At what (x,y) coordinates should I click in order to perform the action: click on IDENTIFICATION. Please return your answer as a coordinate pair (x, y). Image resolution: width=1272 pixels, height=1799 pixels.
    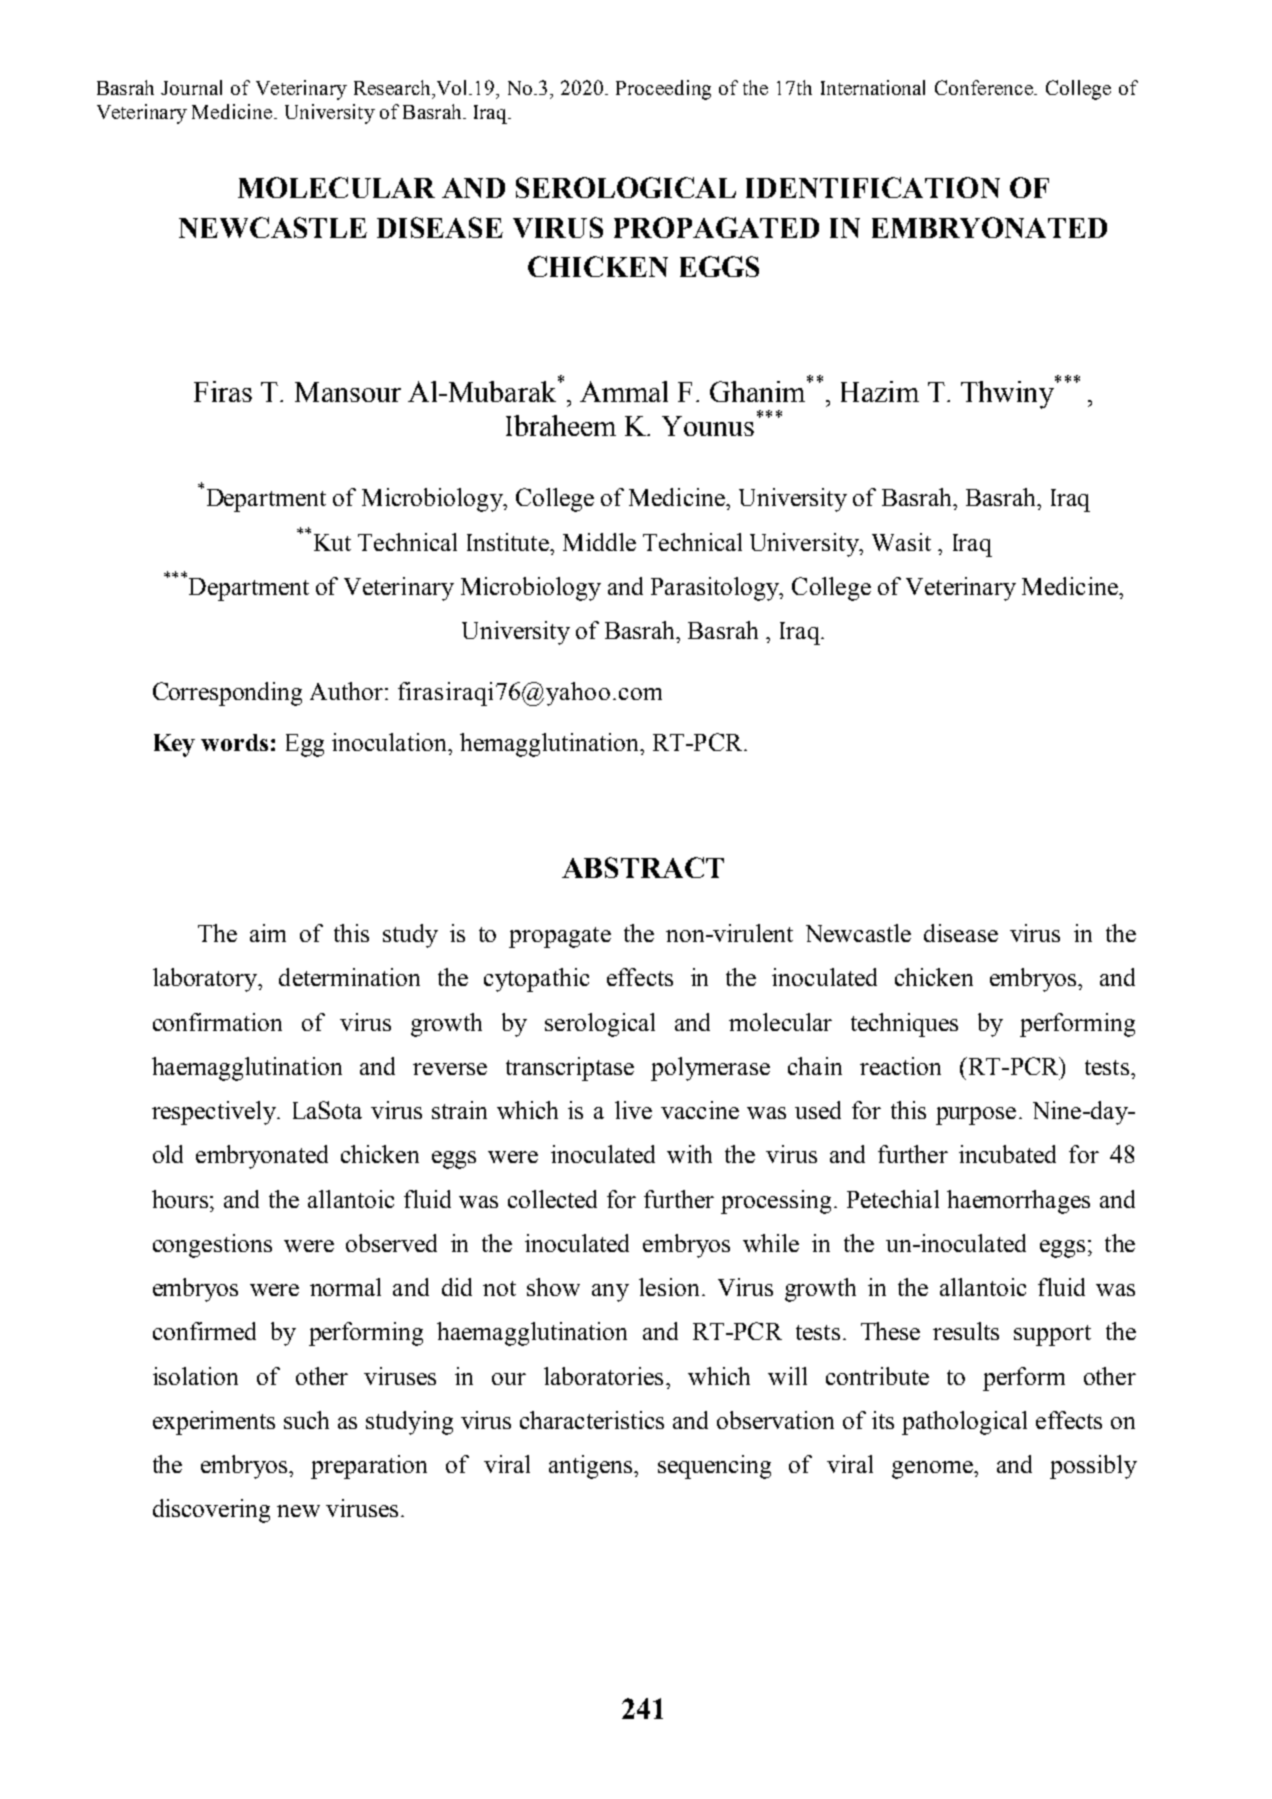
    Looking at the image, I should click on (873, 187).
